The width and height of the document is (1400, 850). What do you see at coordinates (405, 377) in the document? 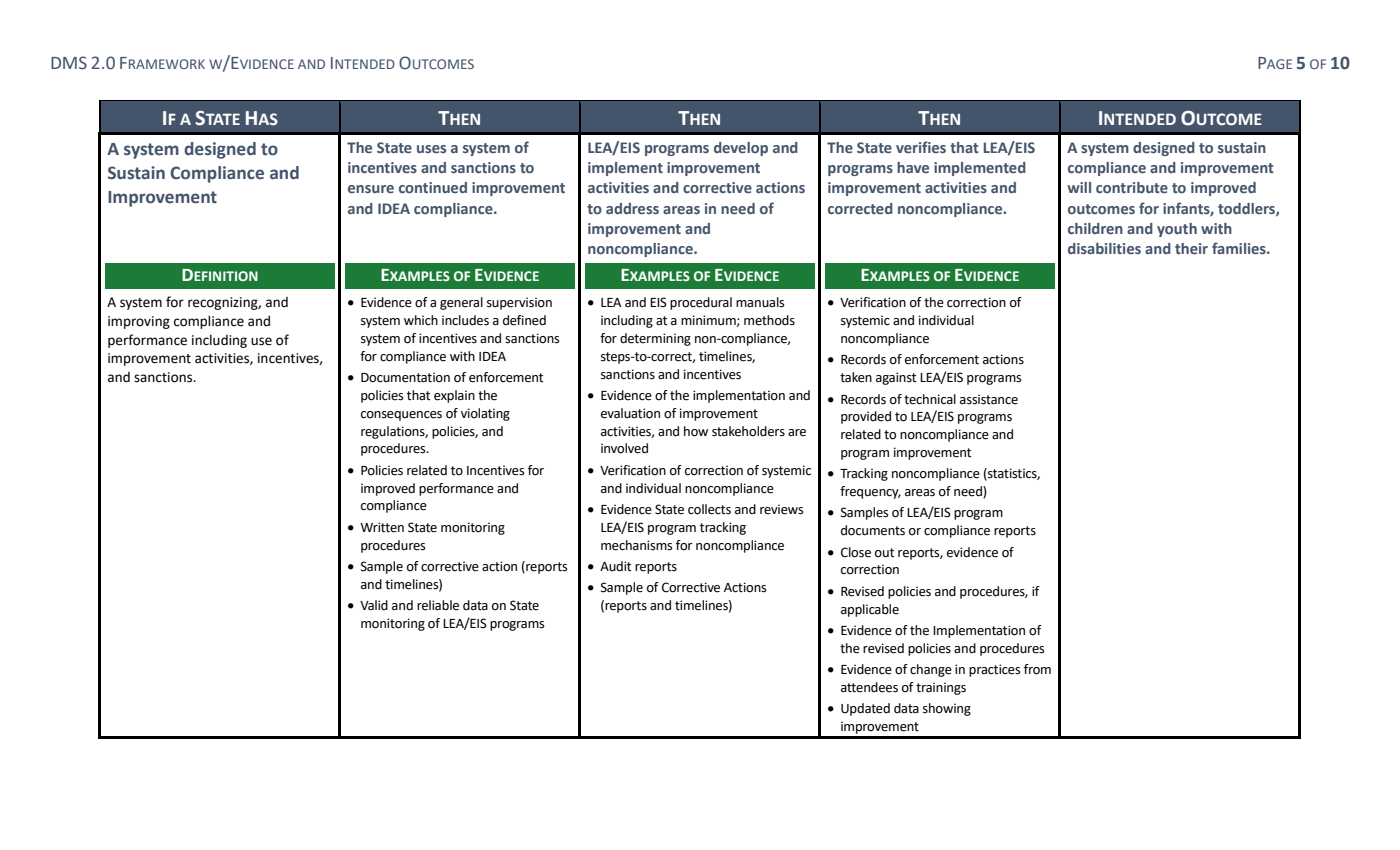
I see `Documentation` at bounding box center [405, 377].
